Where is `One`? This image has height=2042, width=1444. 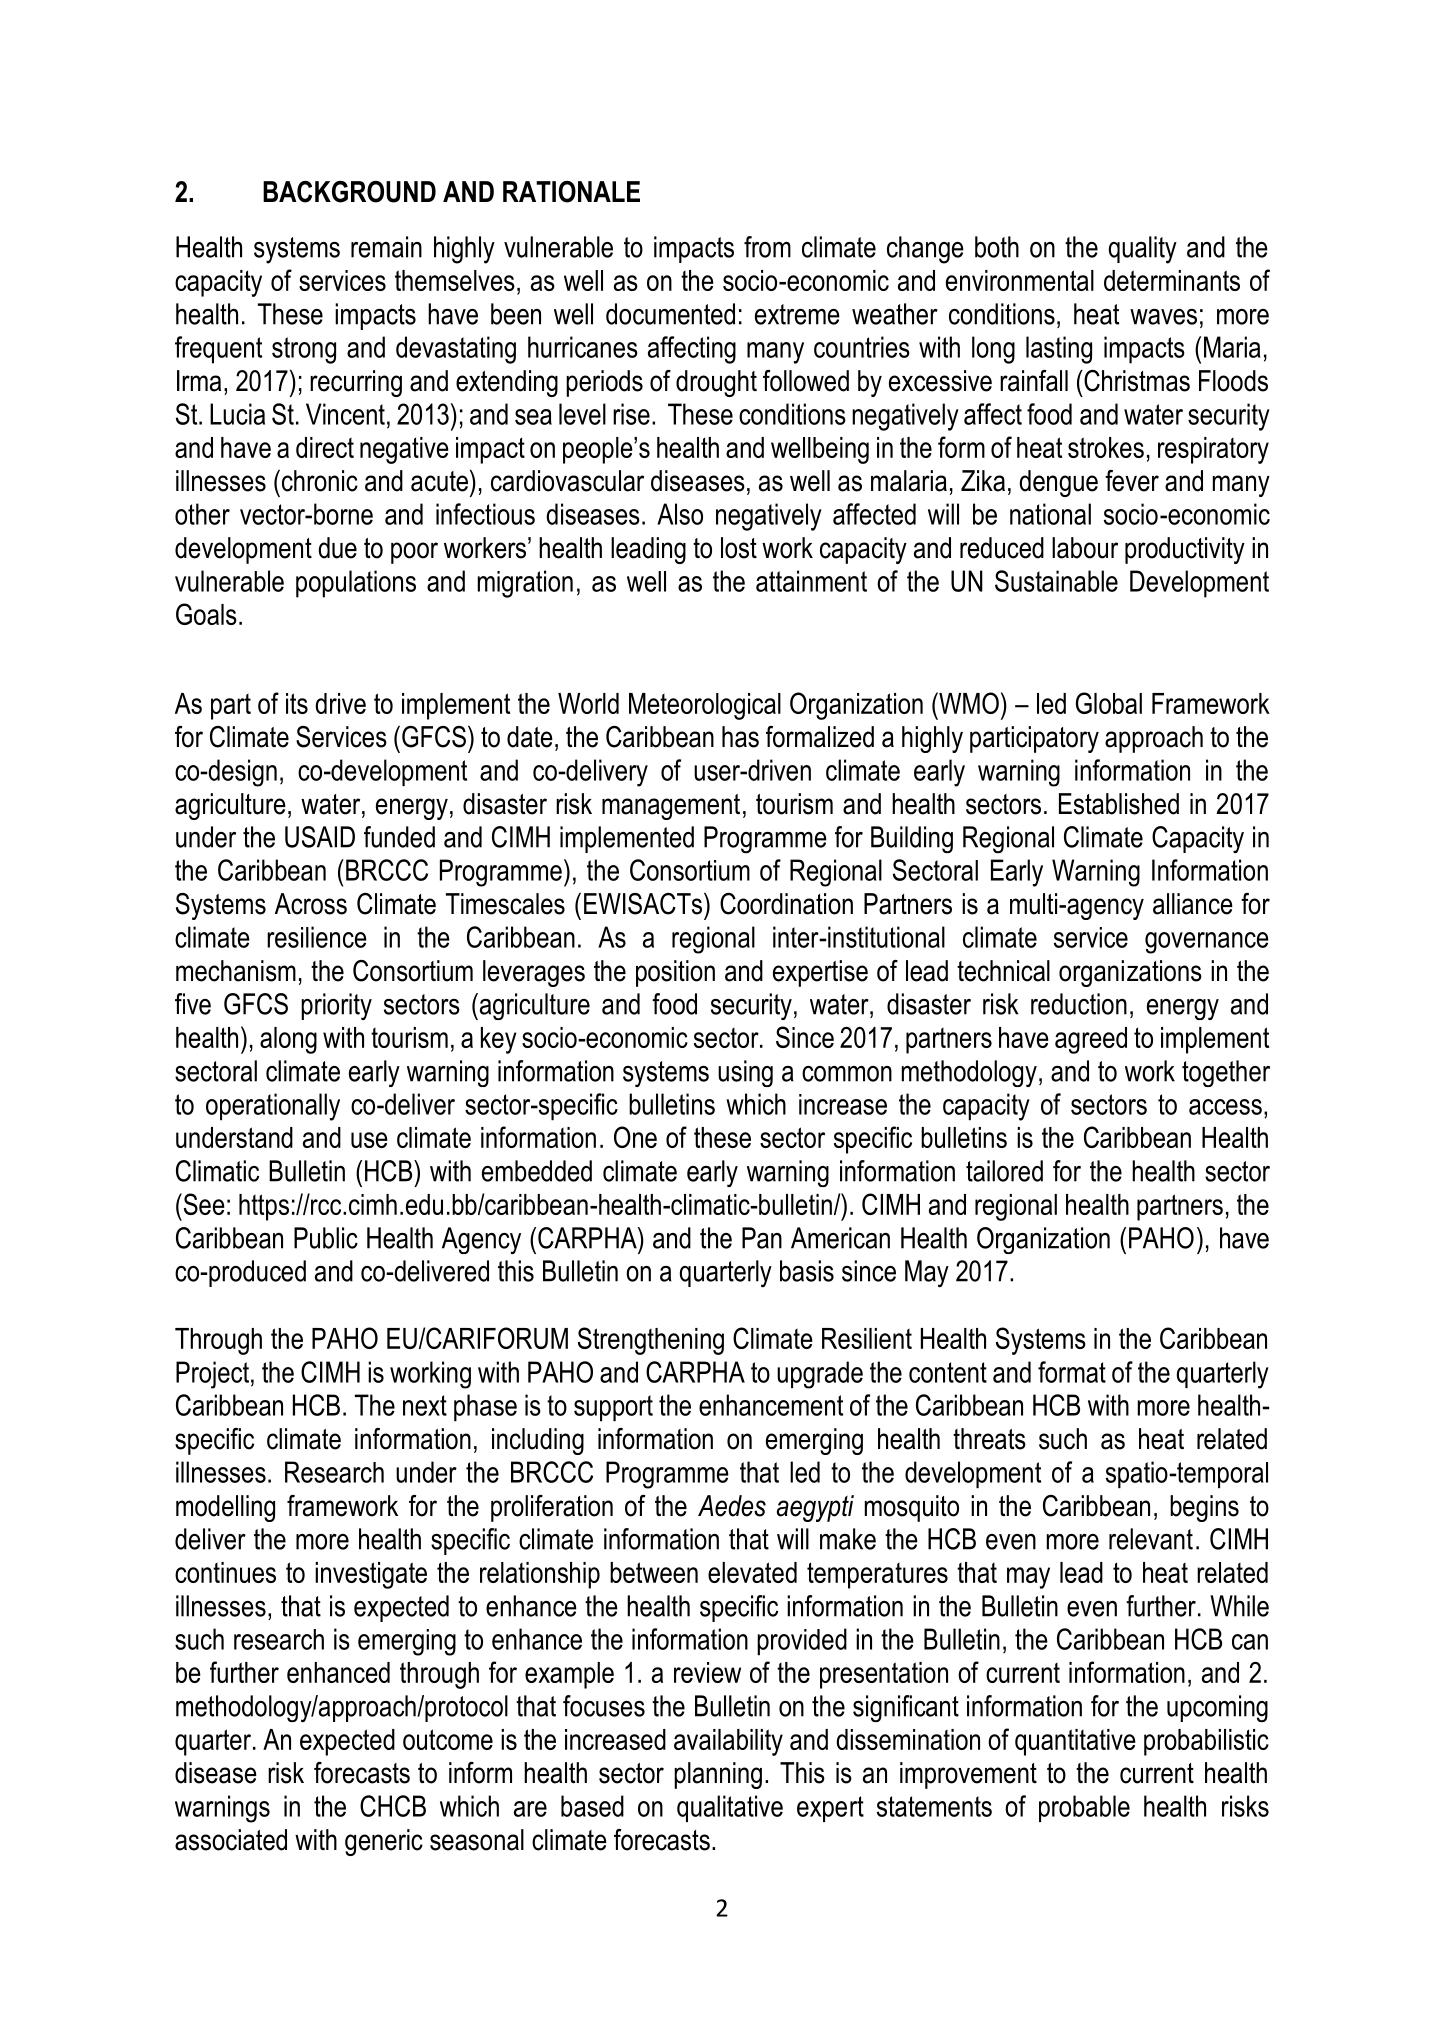 One is located at coordinates (635, 1137).
